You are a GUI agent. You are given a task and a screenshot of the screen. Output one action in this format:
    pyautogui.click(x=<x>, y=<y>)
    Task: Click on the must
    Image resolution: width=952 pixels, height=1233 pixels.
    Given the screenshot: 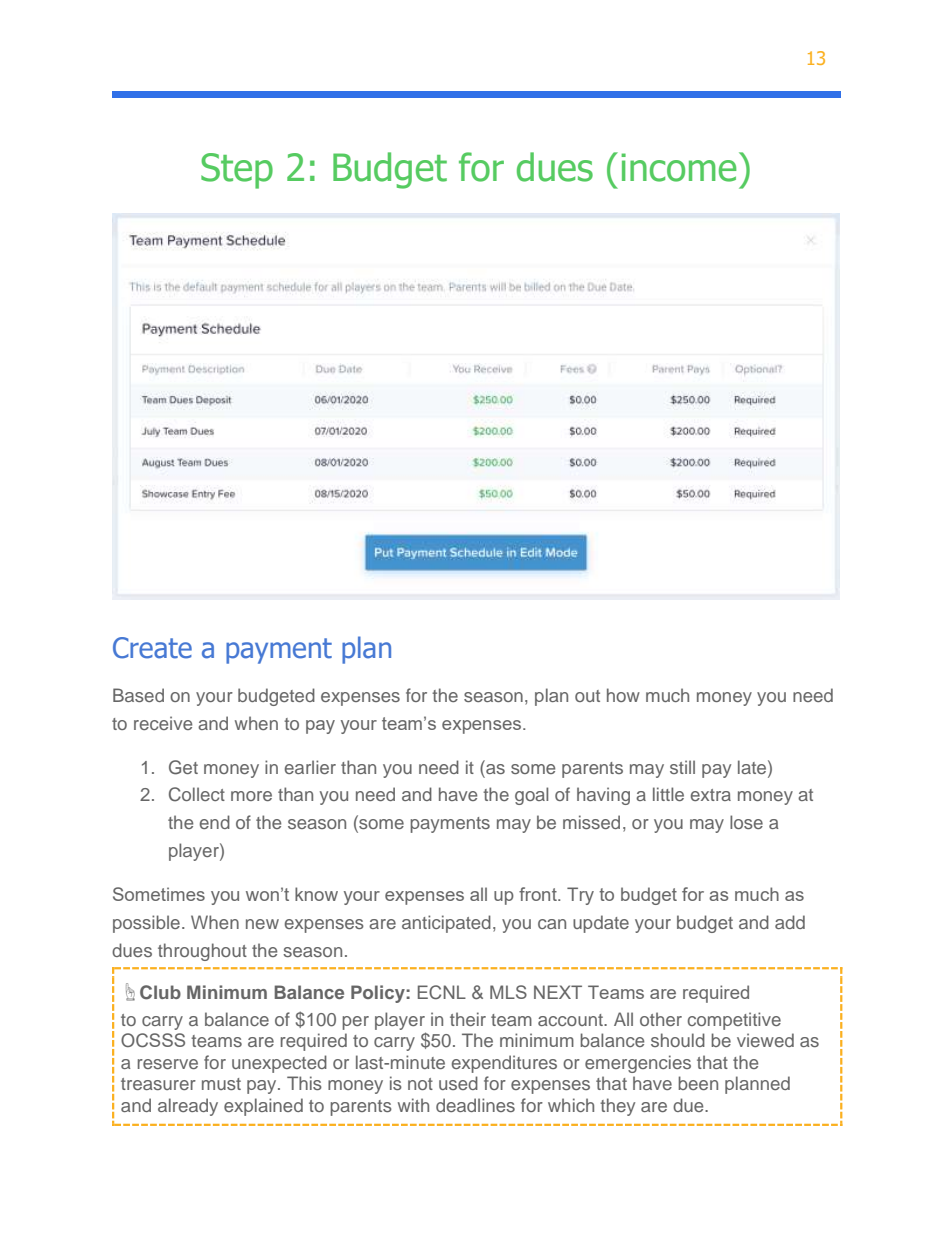 What is the action you would take?
    pyautogui.click(x=221, y=1084)
